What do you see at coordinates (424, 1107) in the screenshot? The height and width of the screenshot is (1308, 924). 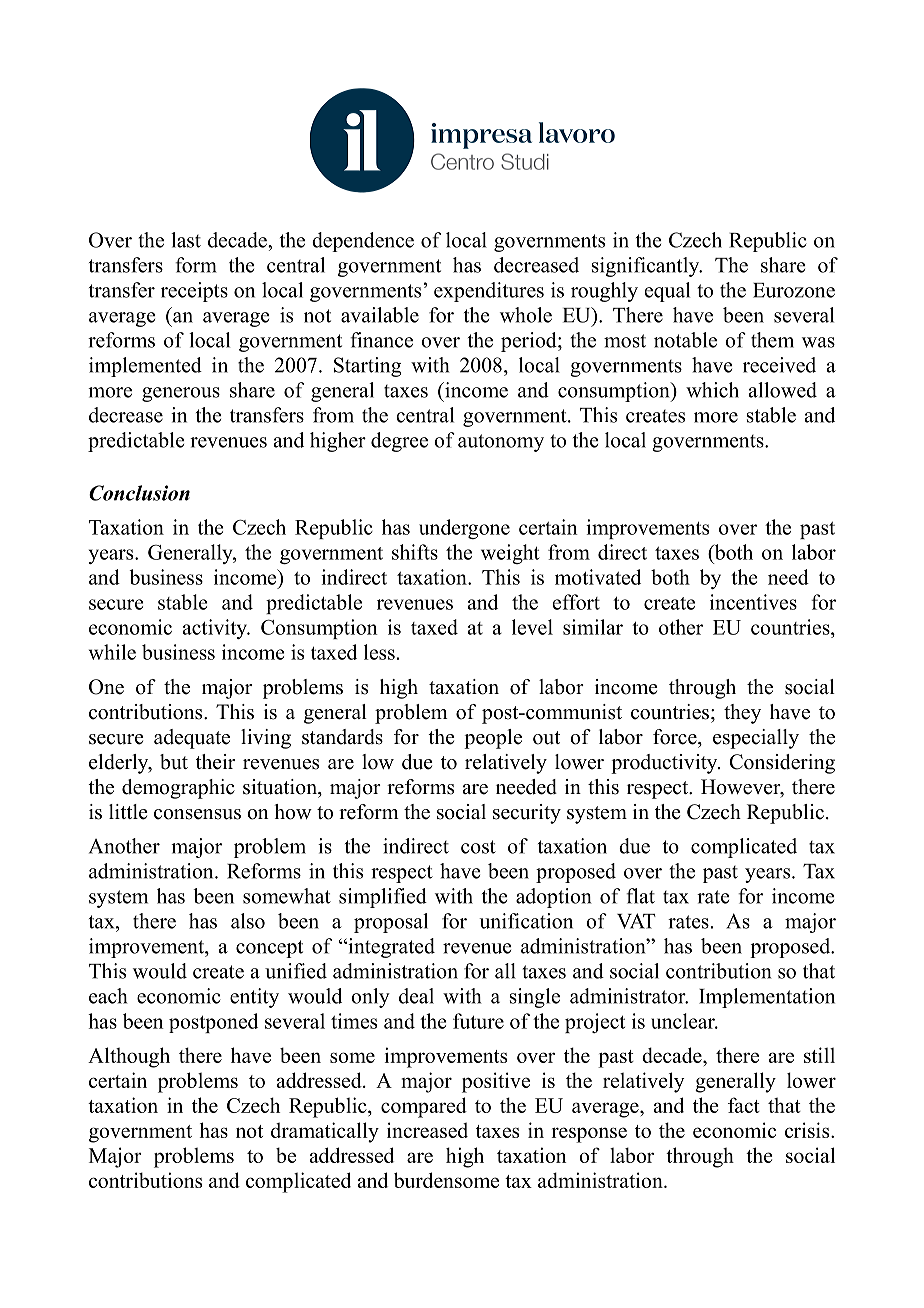 I see `compared` at bounding box center [424, 1107].
